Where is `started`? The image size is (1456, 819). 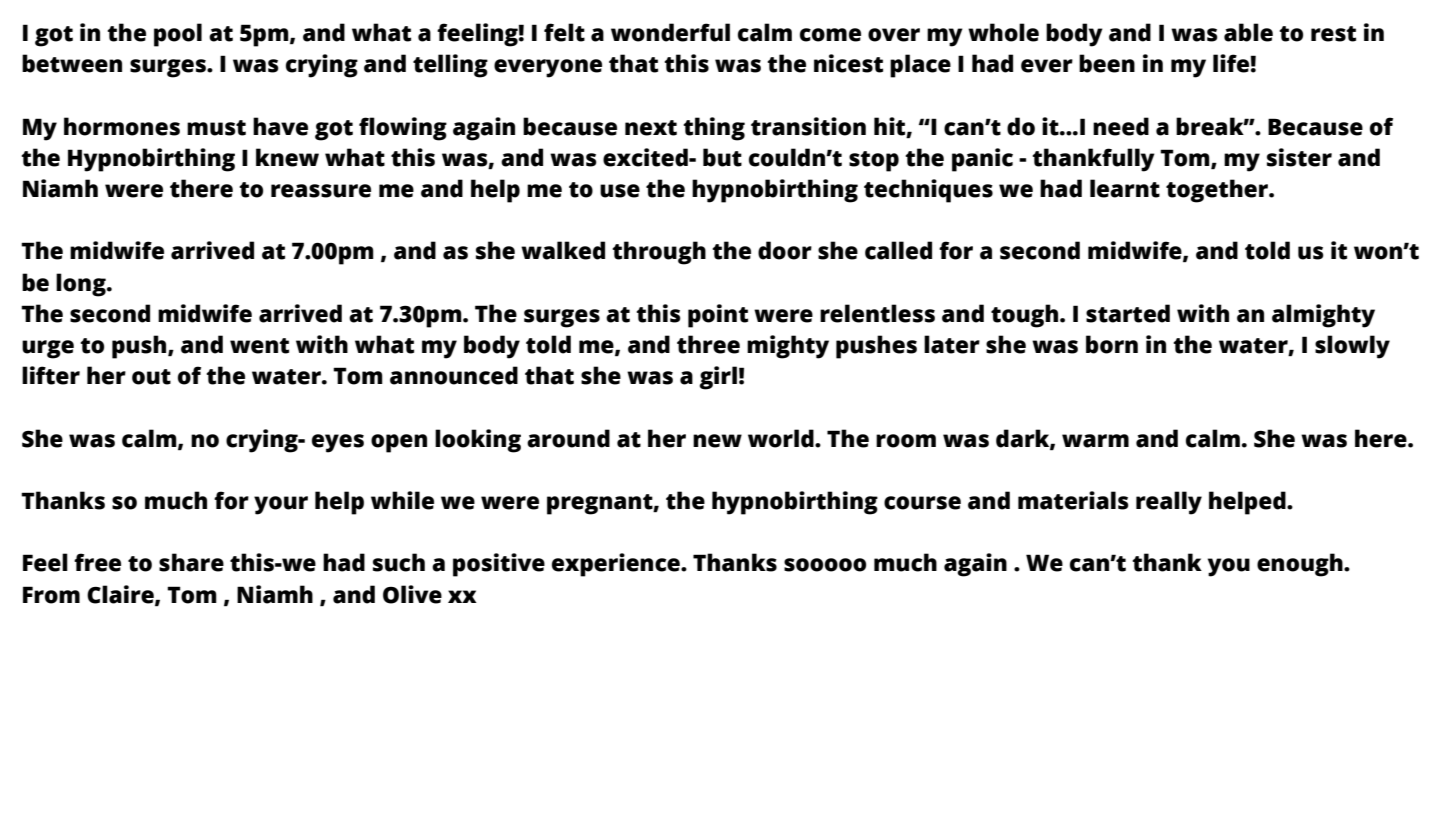
started is located at coordinates (1128, 313).
